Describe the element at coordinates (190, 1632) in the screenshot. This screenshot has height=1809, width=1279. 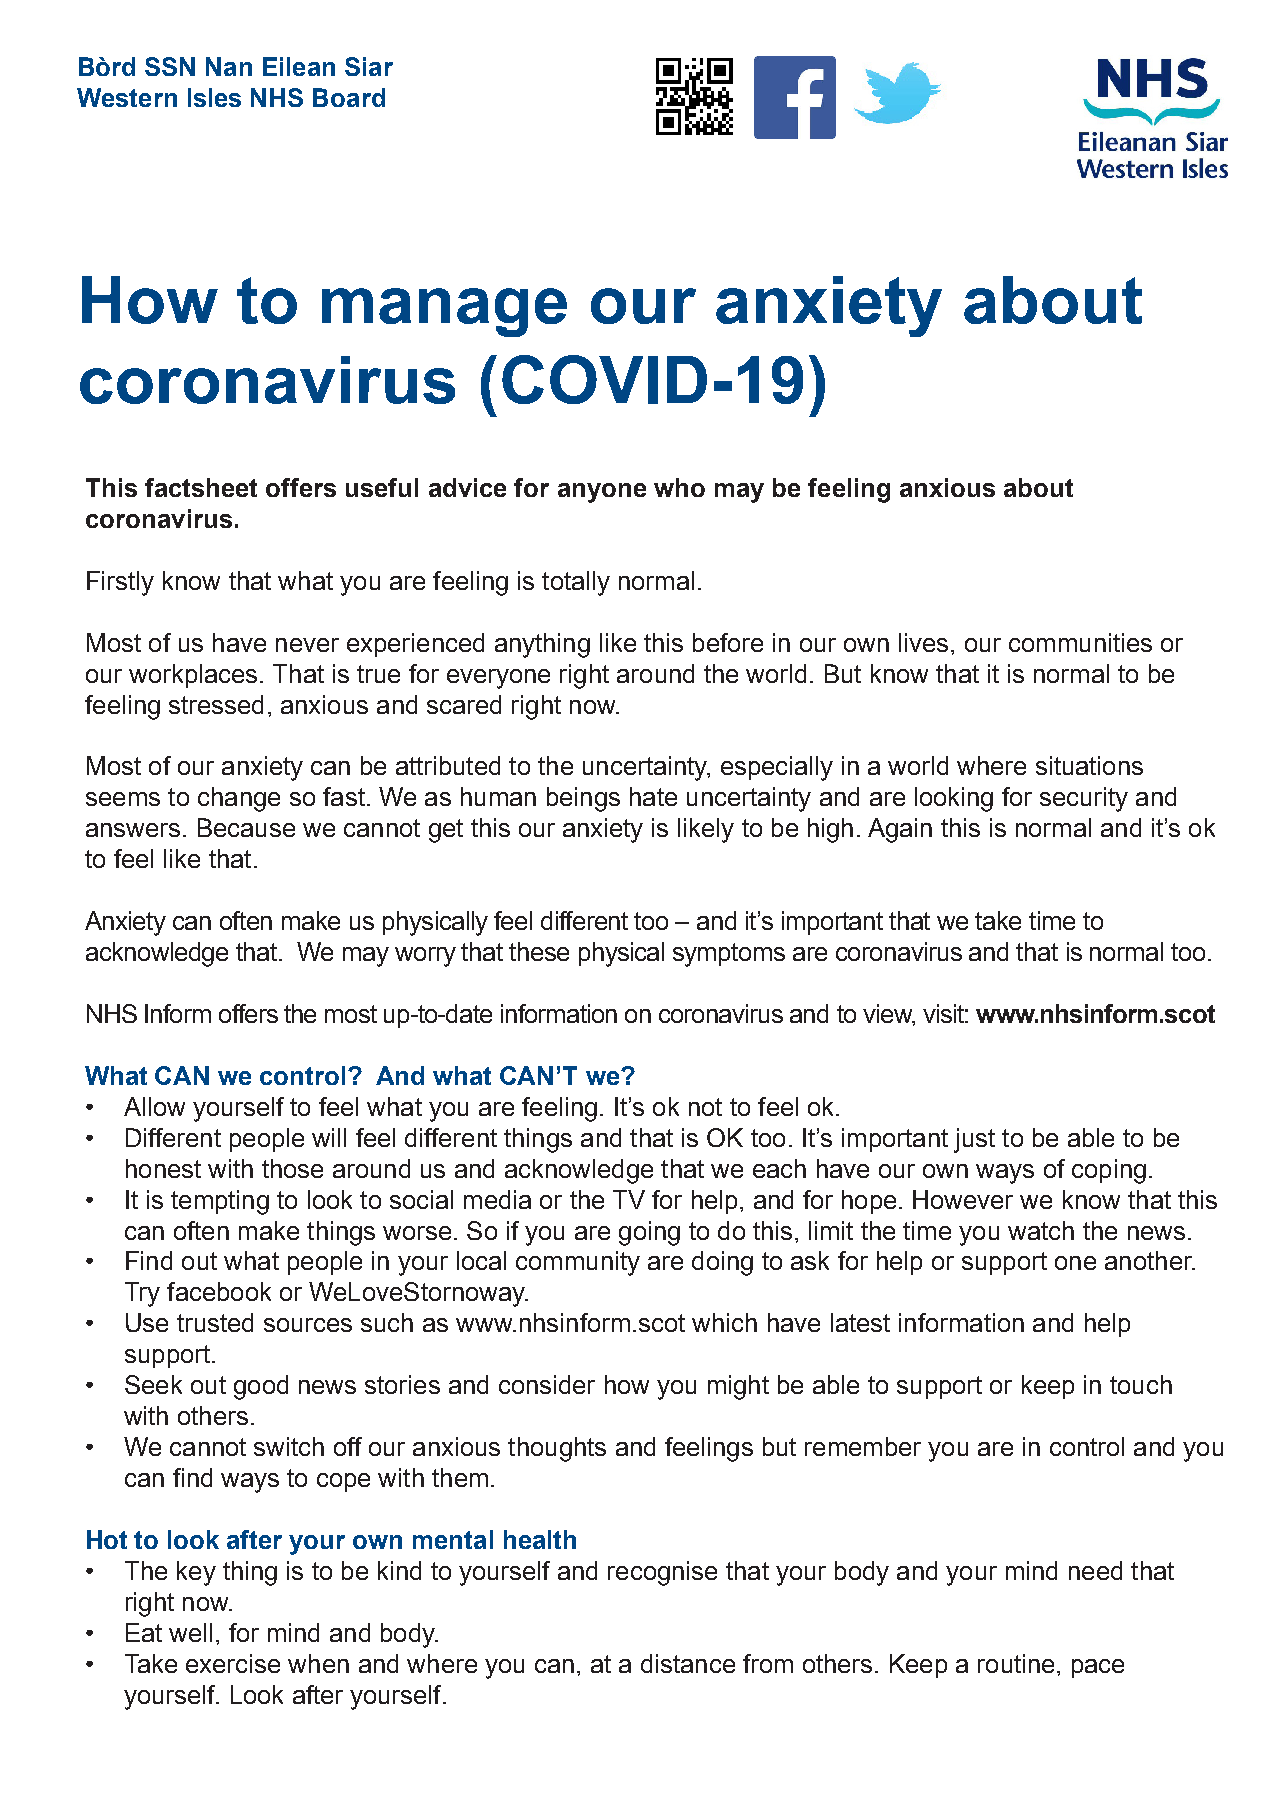
I see `well` at that location.
